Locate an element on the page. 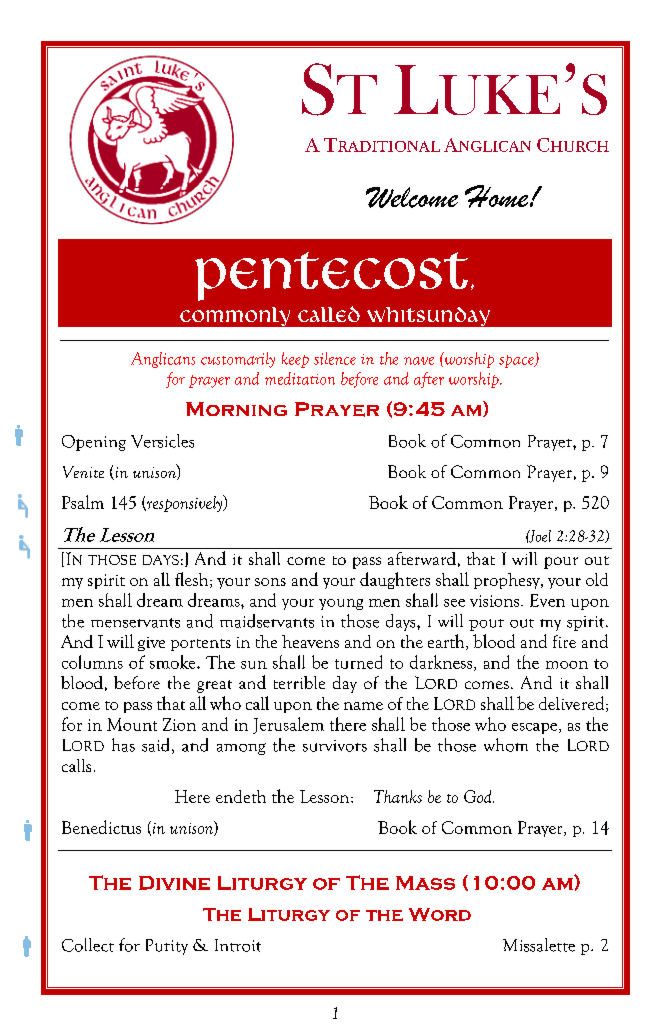 This page has width=670, height=1035. Word is located at coordinates (440, 914).
